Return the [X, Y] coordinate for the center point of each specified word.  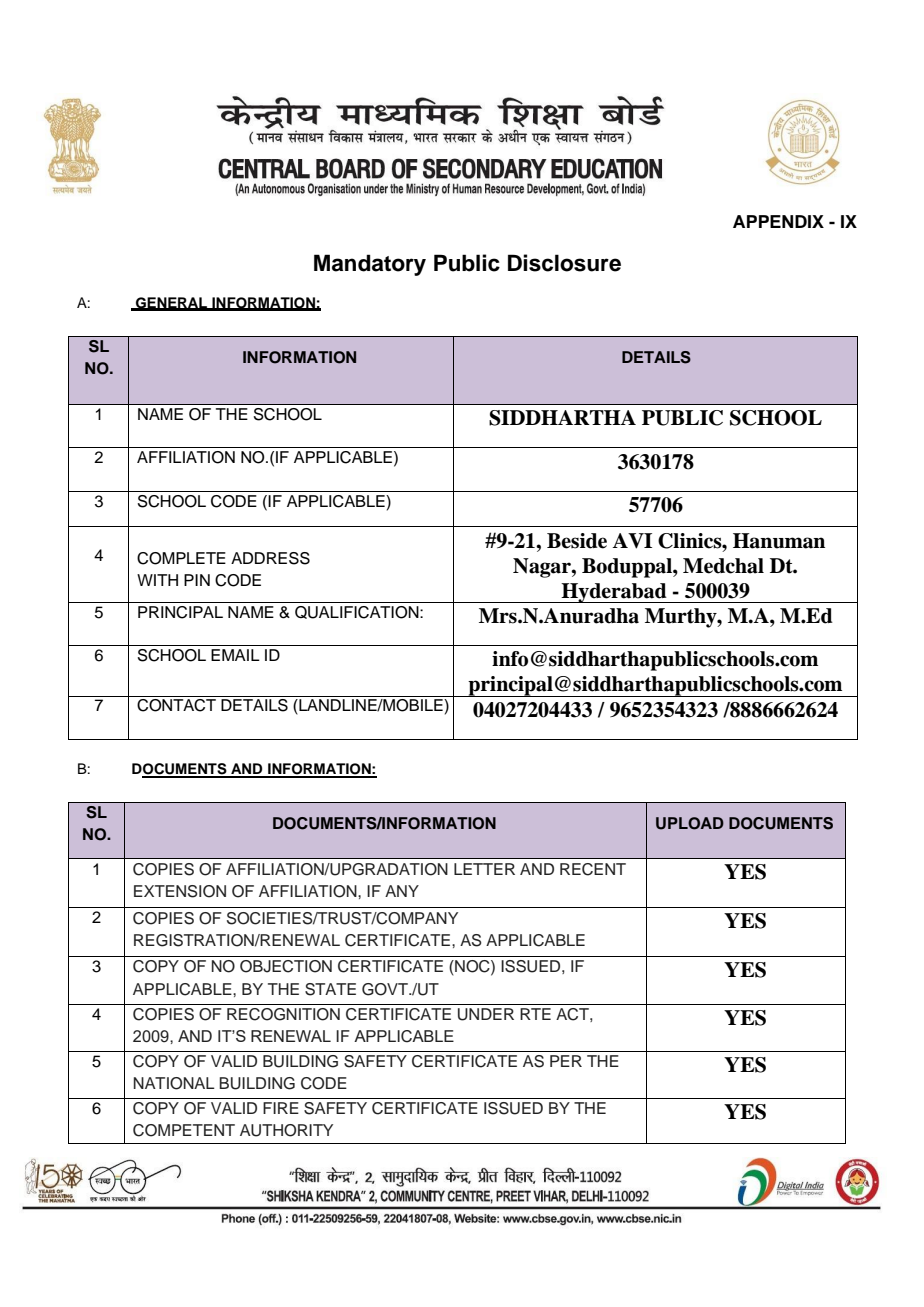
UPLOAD [690, 823]
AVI [632, 541]
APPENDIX [778, 221]
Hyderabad [614, 593]
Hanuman [779, 541]
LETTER [484, 869]
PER [566, 1061]
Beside [577, 541]
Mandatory [370, 265]
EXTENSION [180, 891]
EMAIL [235, 655]
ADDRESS [270, 558]
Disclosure [564, 263]
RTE [535, 1014]
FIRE [281, 1108]
